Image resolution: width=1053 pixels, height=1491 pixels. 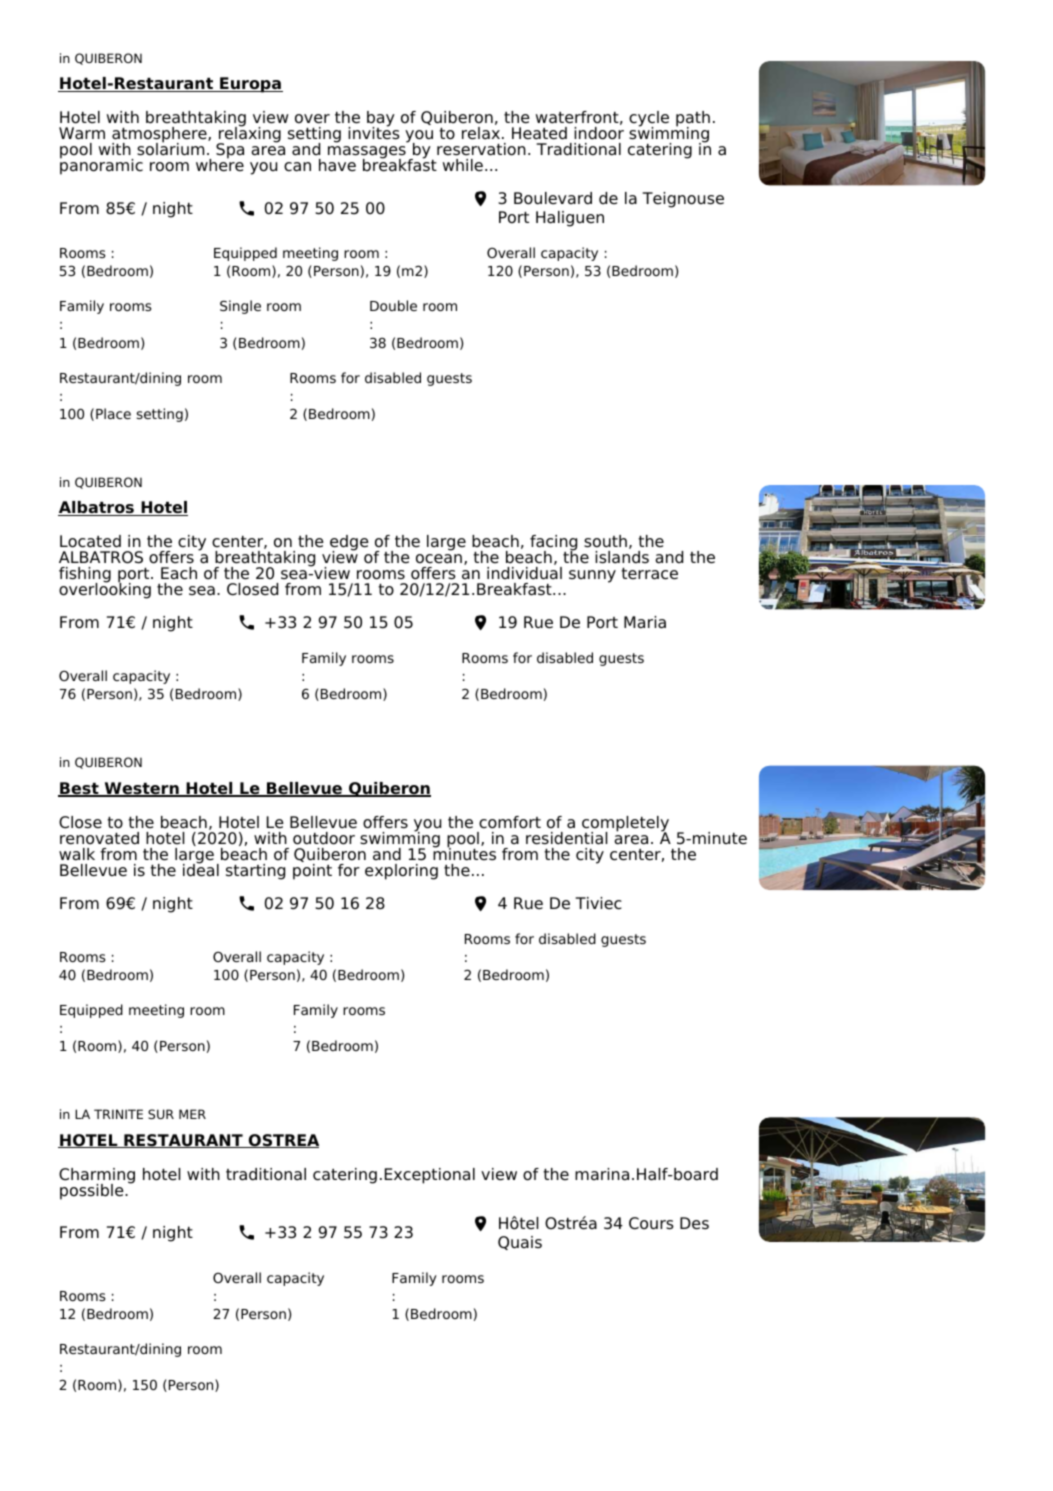 I want to click on Quais, so click(x=520, y=1243).
